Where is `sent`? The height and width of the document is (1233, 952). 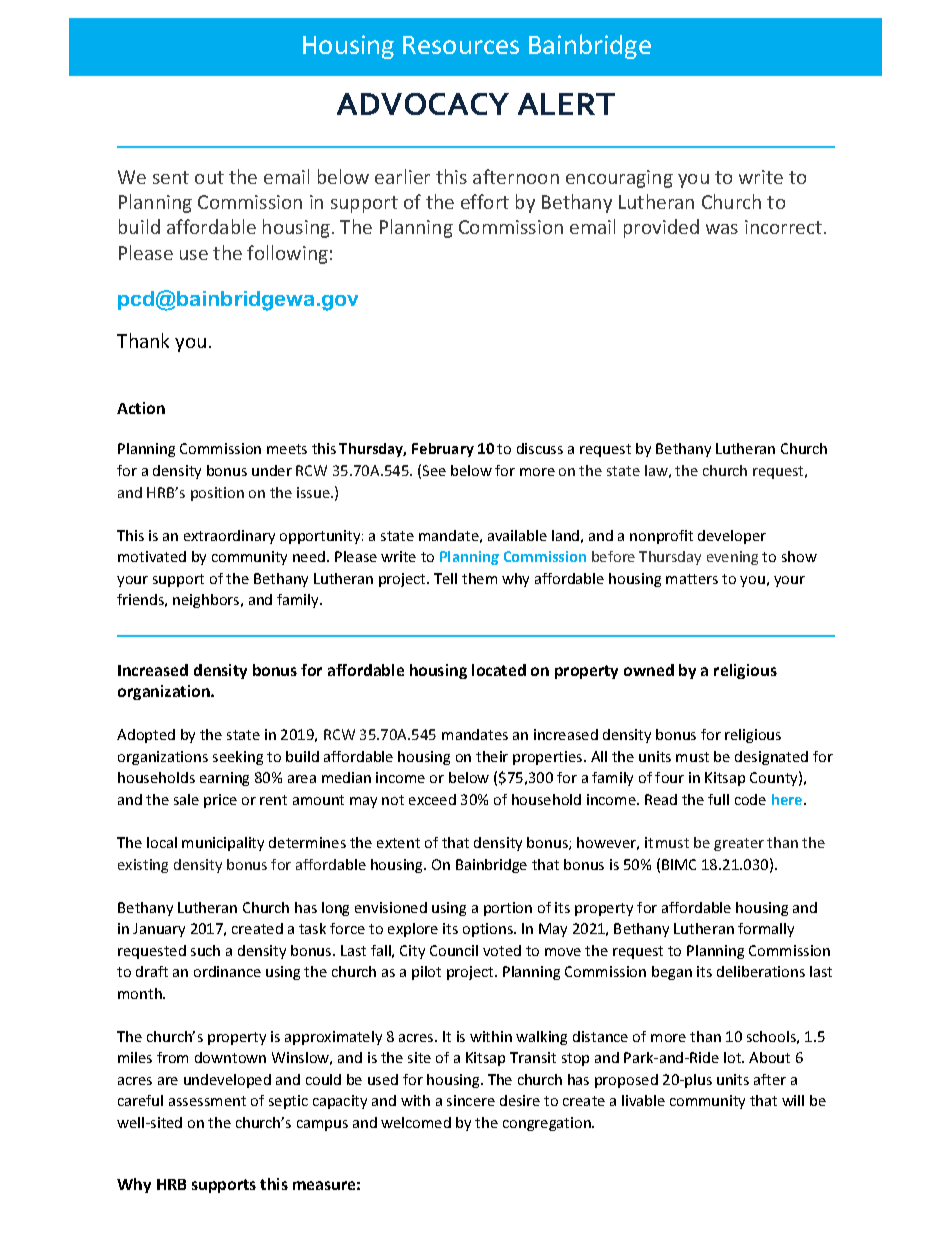
sent is located at coordinates (171, 177).
